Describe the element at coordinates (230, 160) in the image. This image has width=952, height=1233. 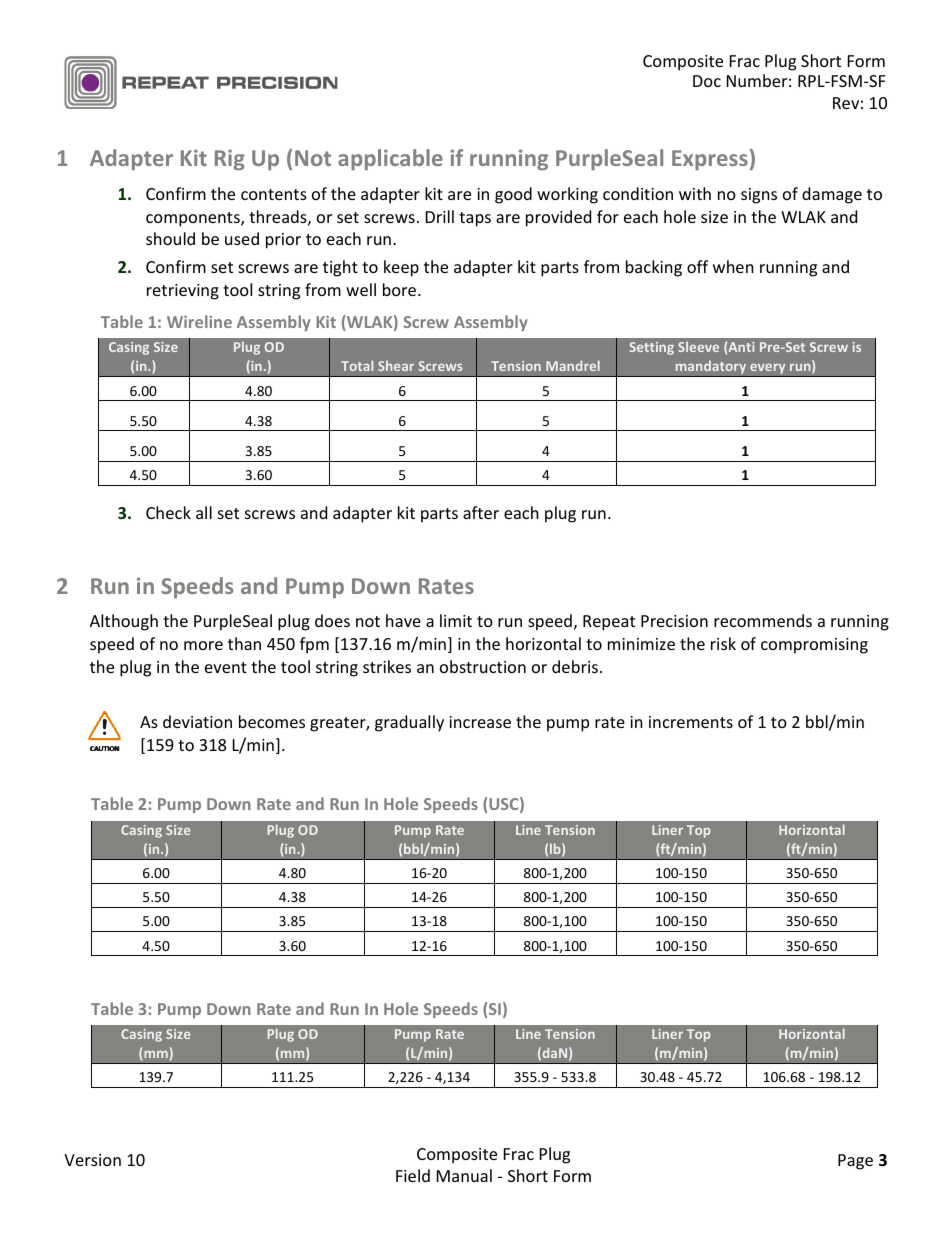
I see `Rig` at that location.
